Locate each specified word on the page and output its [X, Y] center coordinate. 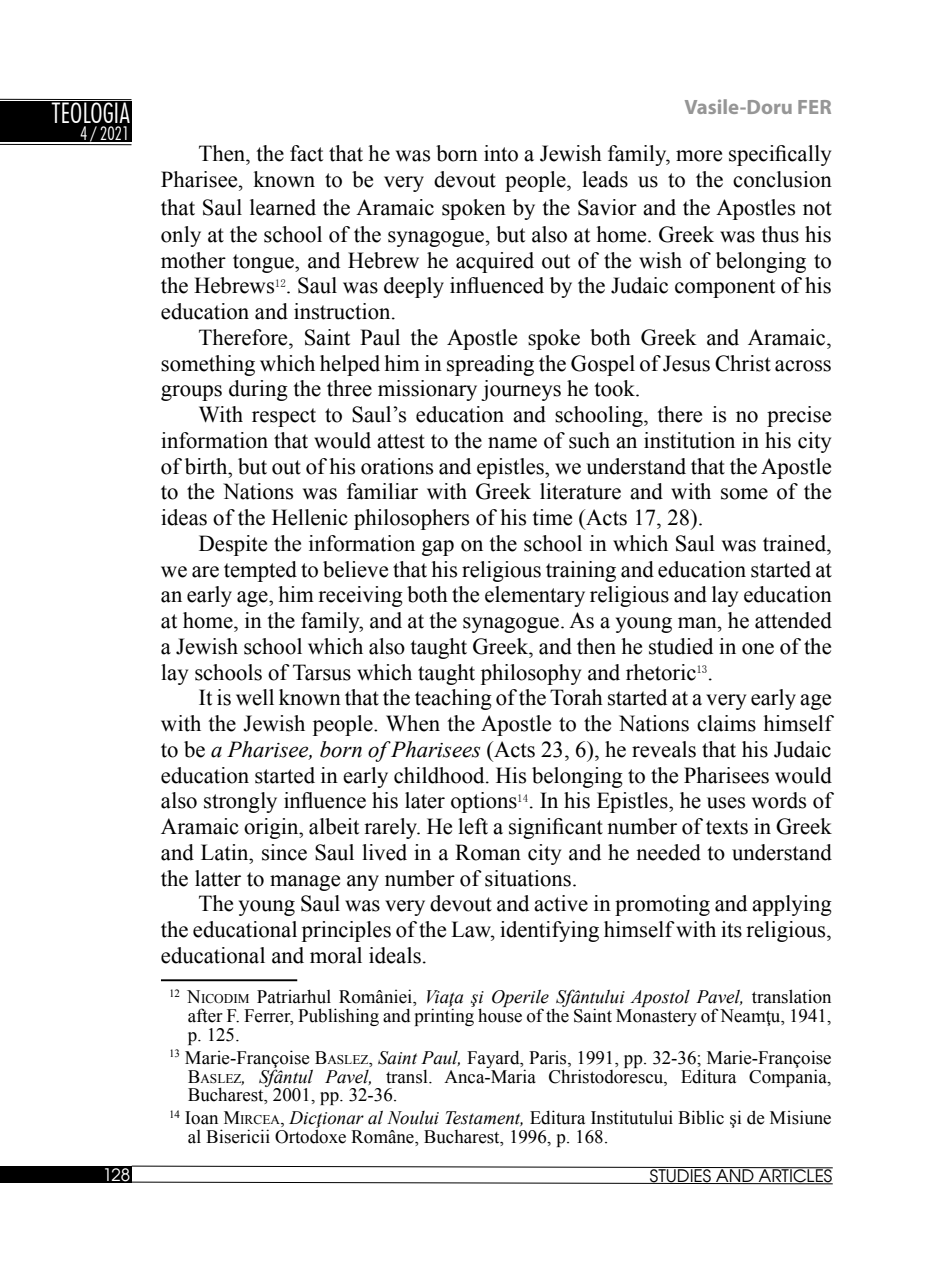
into [501, 153]
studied [681, 646]
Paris [549, 1057]
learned [283, 207]
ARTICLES [795, 1176]
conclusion [782, 179]
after [205, 1015]
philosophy [531, 674]
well [255, 697]
